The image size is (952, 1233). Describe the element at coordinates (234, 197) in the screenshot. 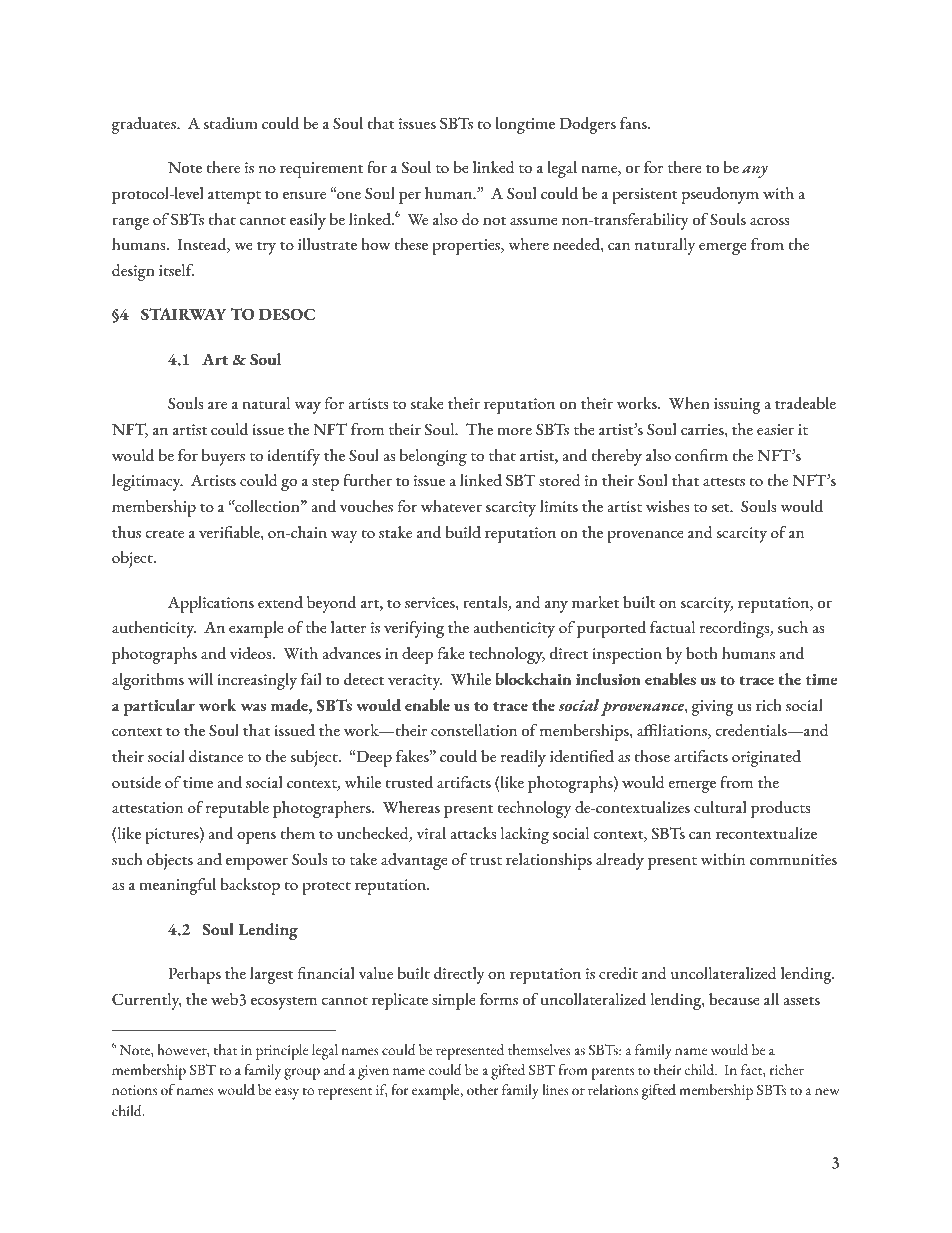

I see `attempt` at that location.
